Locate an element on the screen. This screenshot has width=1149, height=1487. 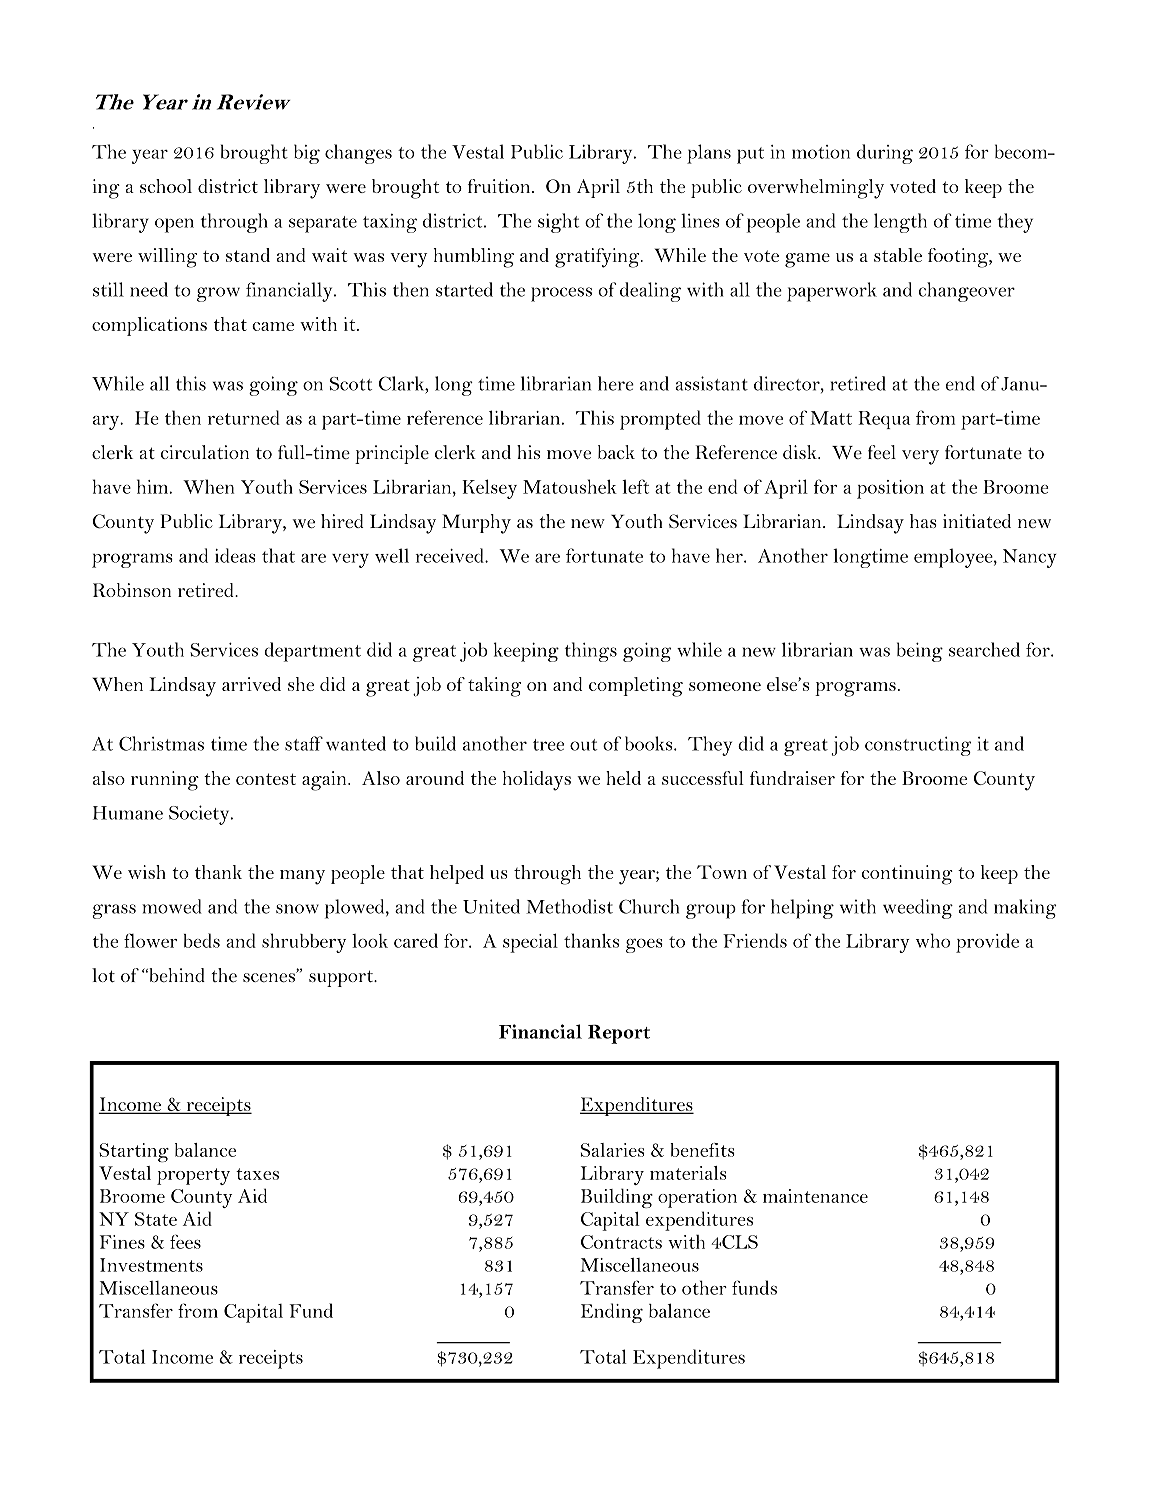
Methodist is located at coordinates (569, 906).
